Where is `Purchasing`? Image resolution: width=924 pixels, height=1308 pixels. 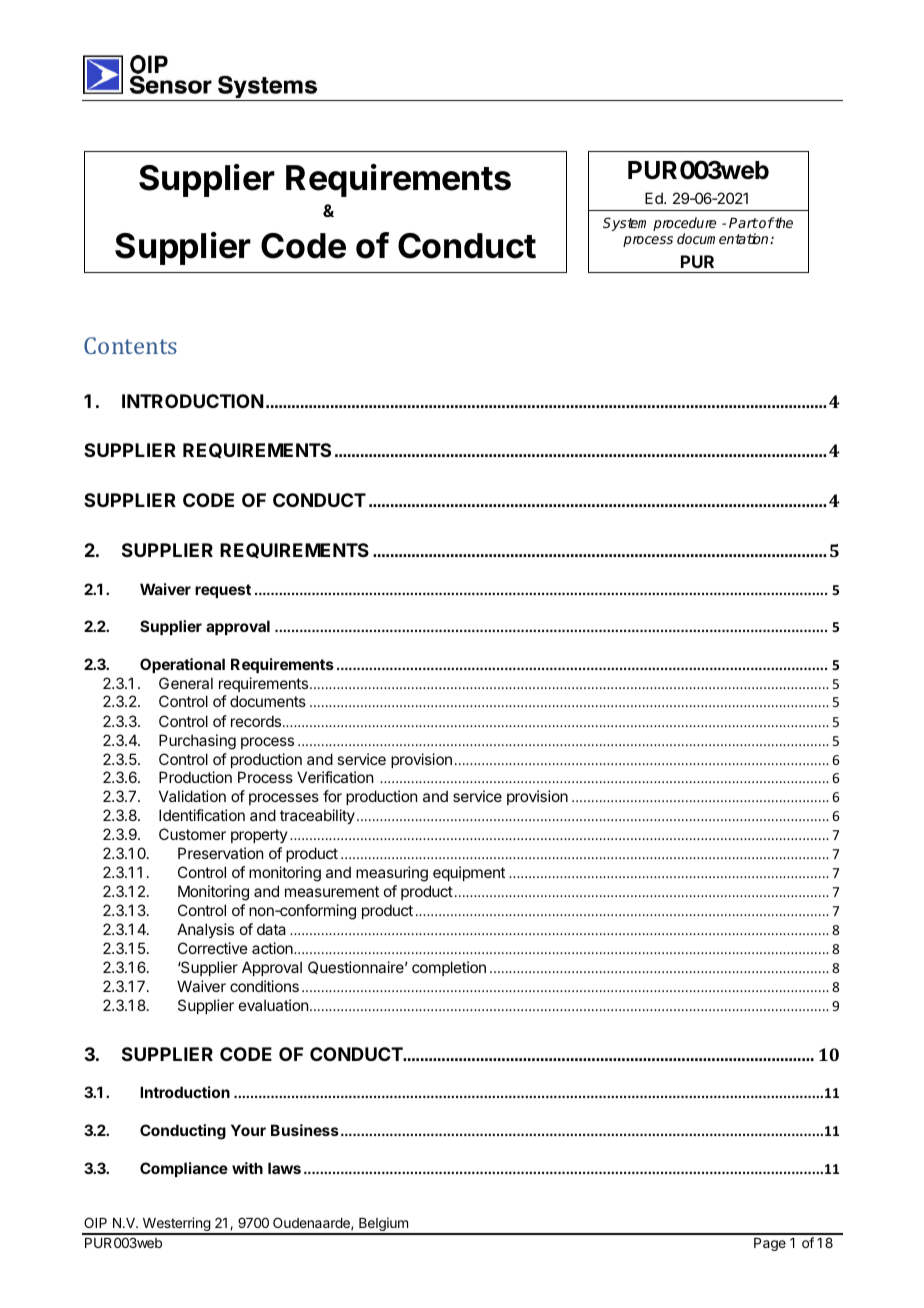 Purchasing is located at coordinates (197, 742).
